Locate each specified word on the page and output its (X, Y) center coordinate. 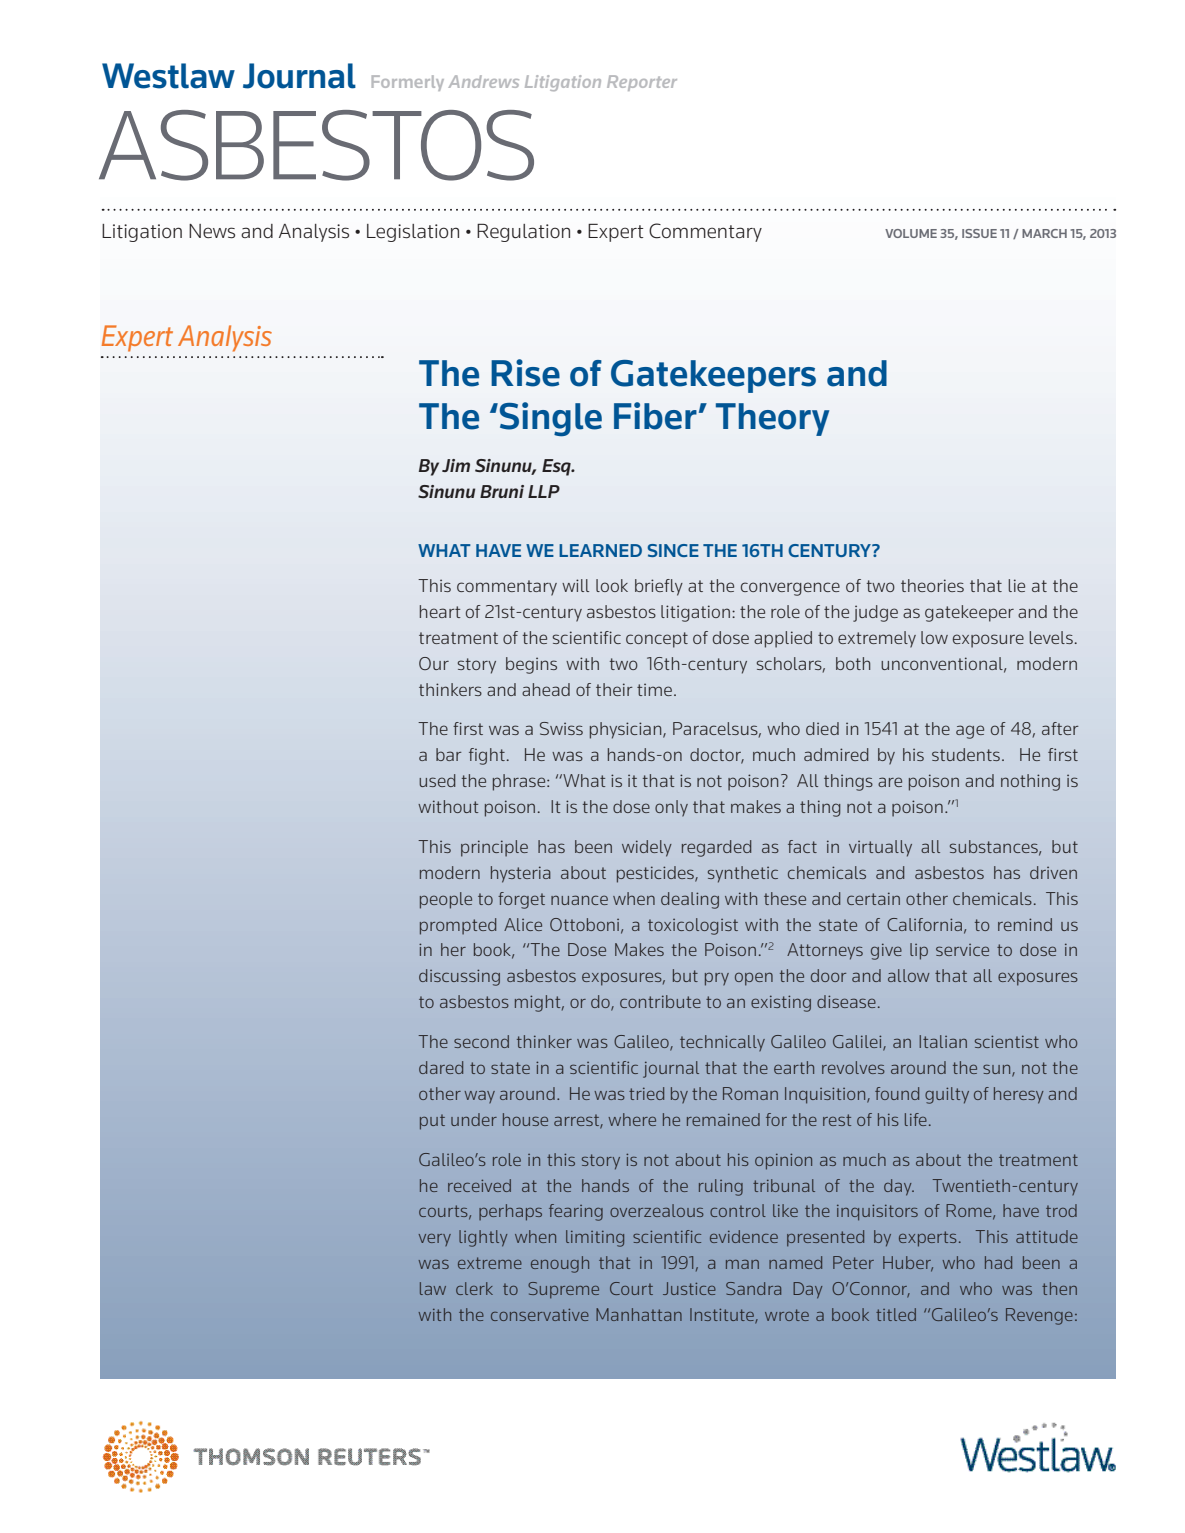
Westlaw (168, 76)
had (998, 1262)
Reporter (642, 83)
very (435, 1240)
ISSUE (979, 233)
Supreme (563, 1290)
